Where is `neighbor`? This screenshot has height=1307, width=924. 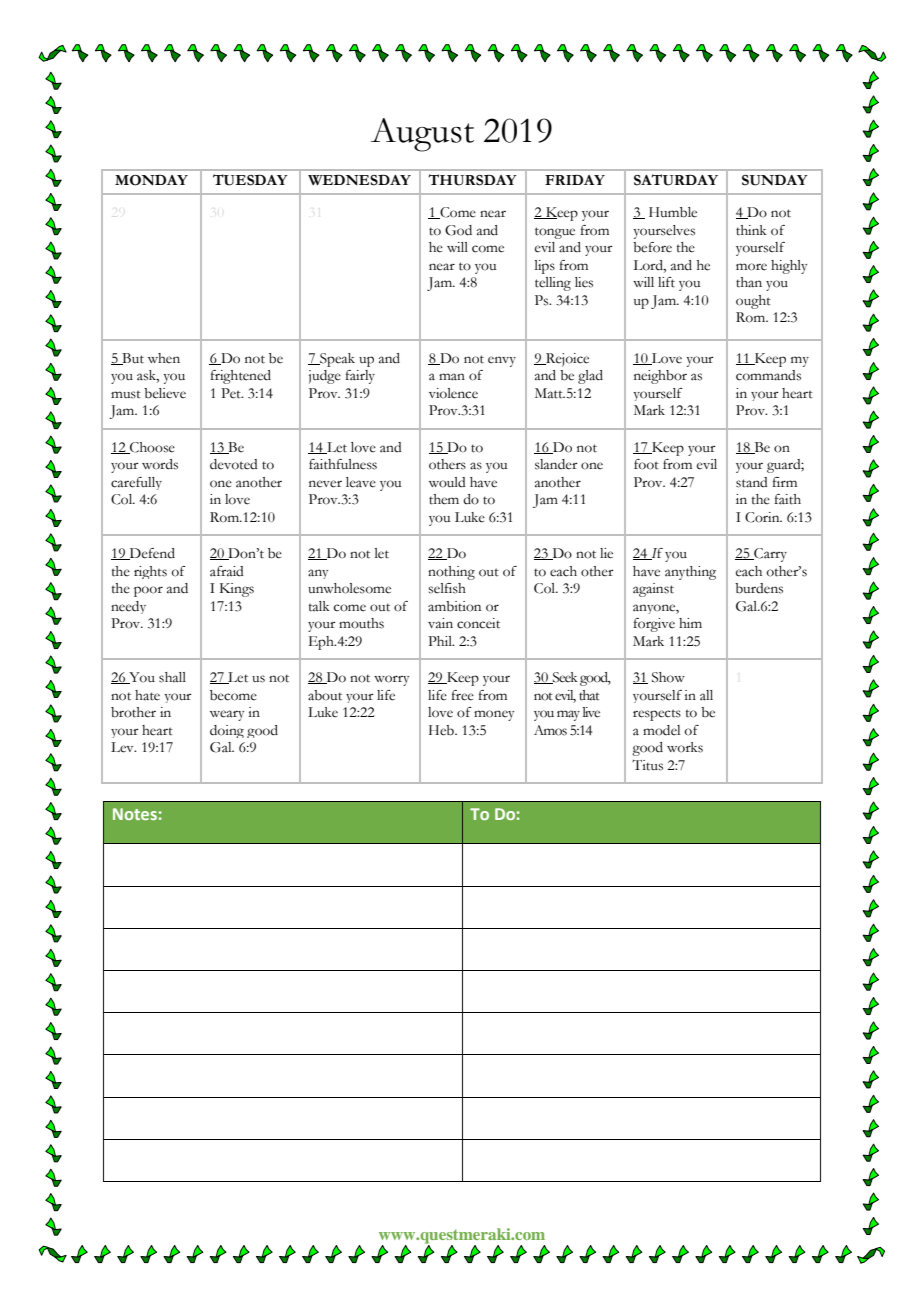 neighbor is located at coordinates (660, 377).
